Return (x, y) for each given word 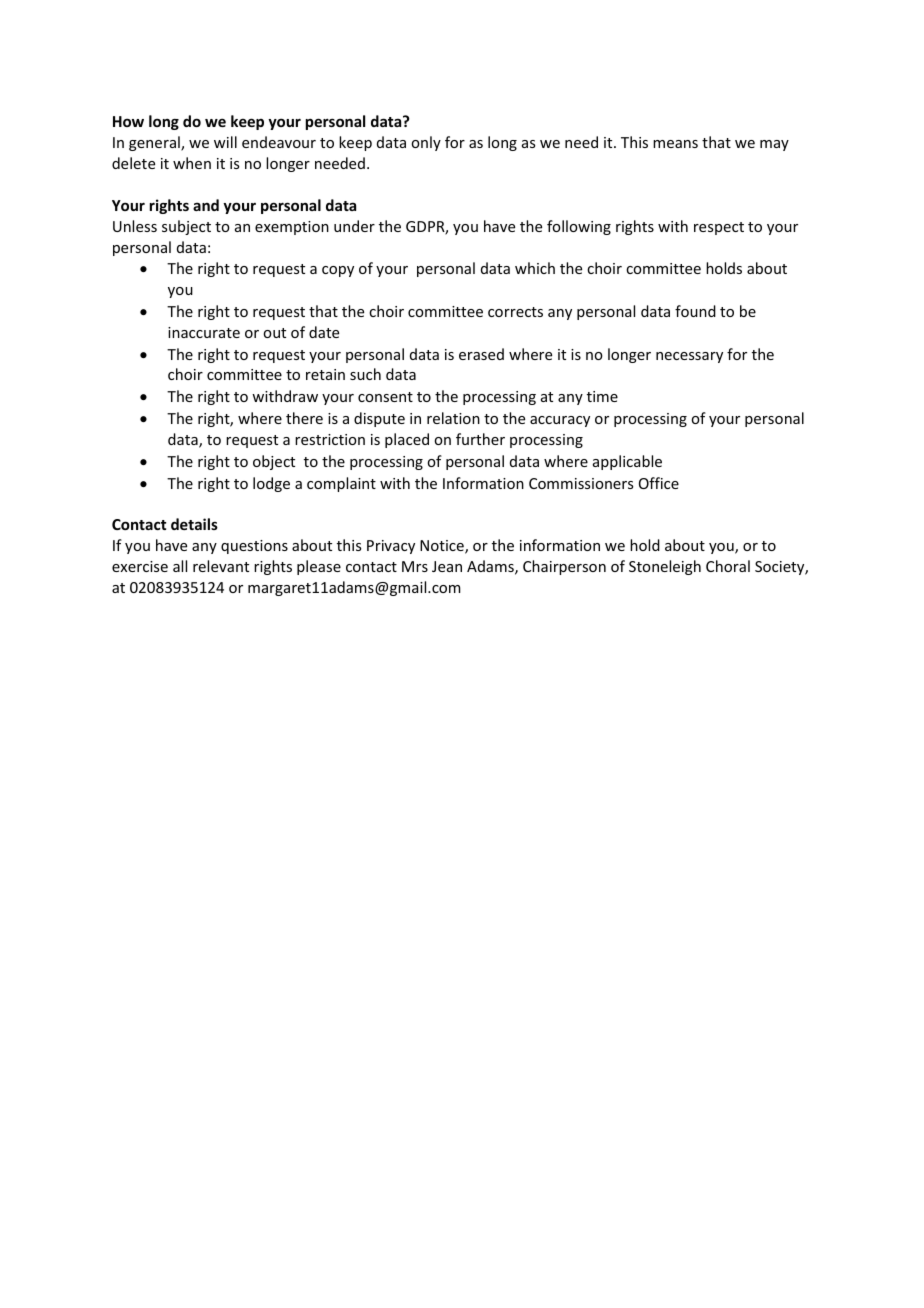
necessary (689, 357)
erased (481, 354)
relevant (221, 566)
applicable (627, 462)
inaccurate (204, 332)
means (675, 144)
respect (719, 228)
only (426, 143)
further (480, 439)
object (274, 462)
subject (186, 227)
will (225, 142)
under (354, 226)
